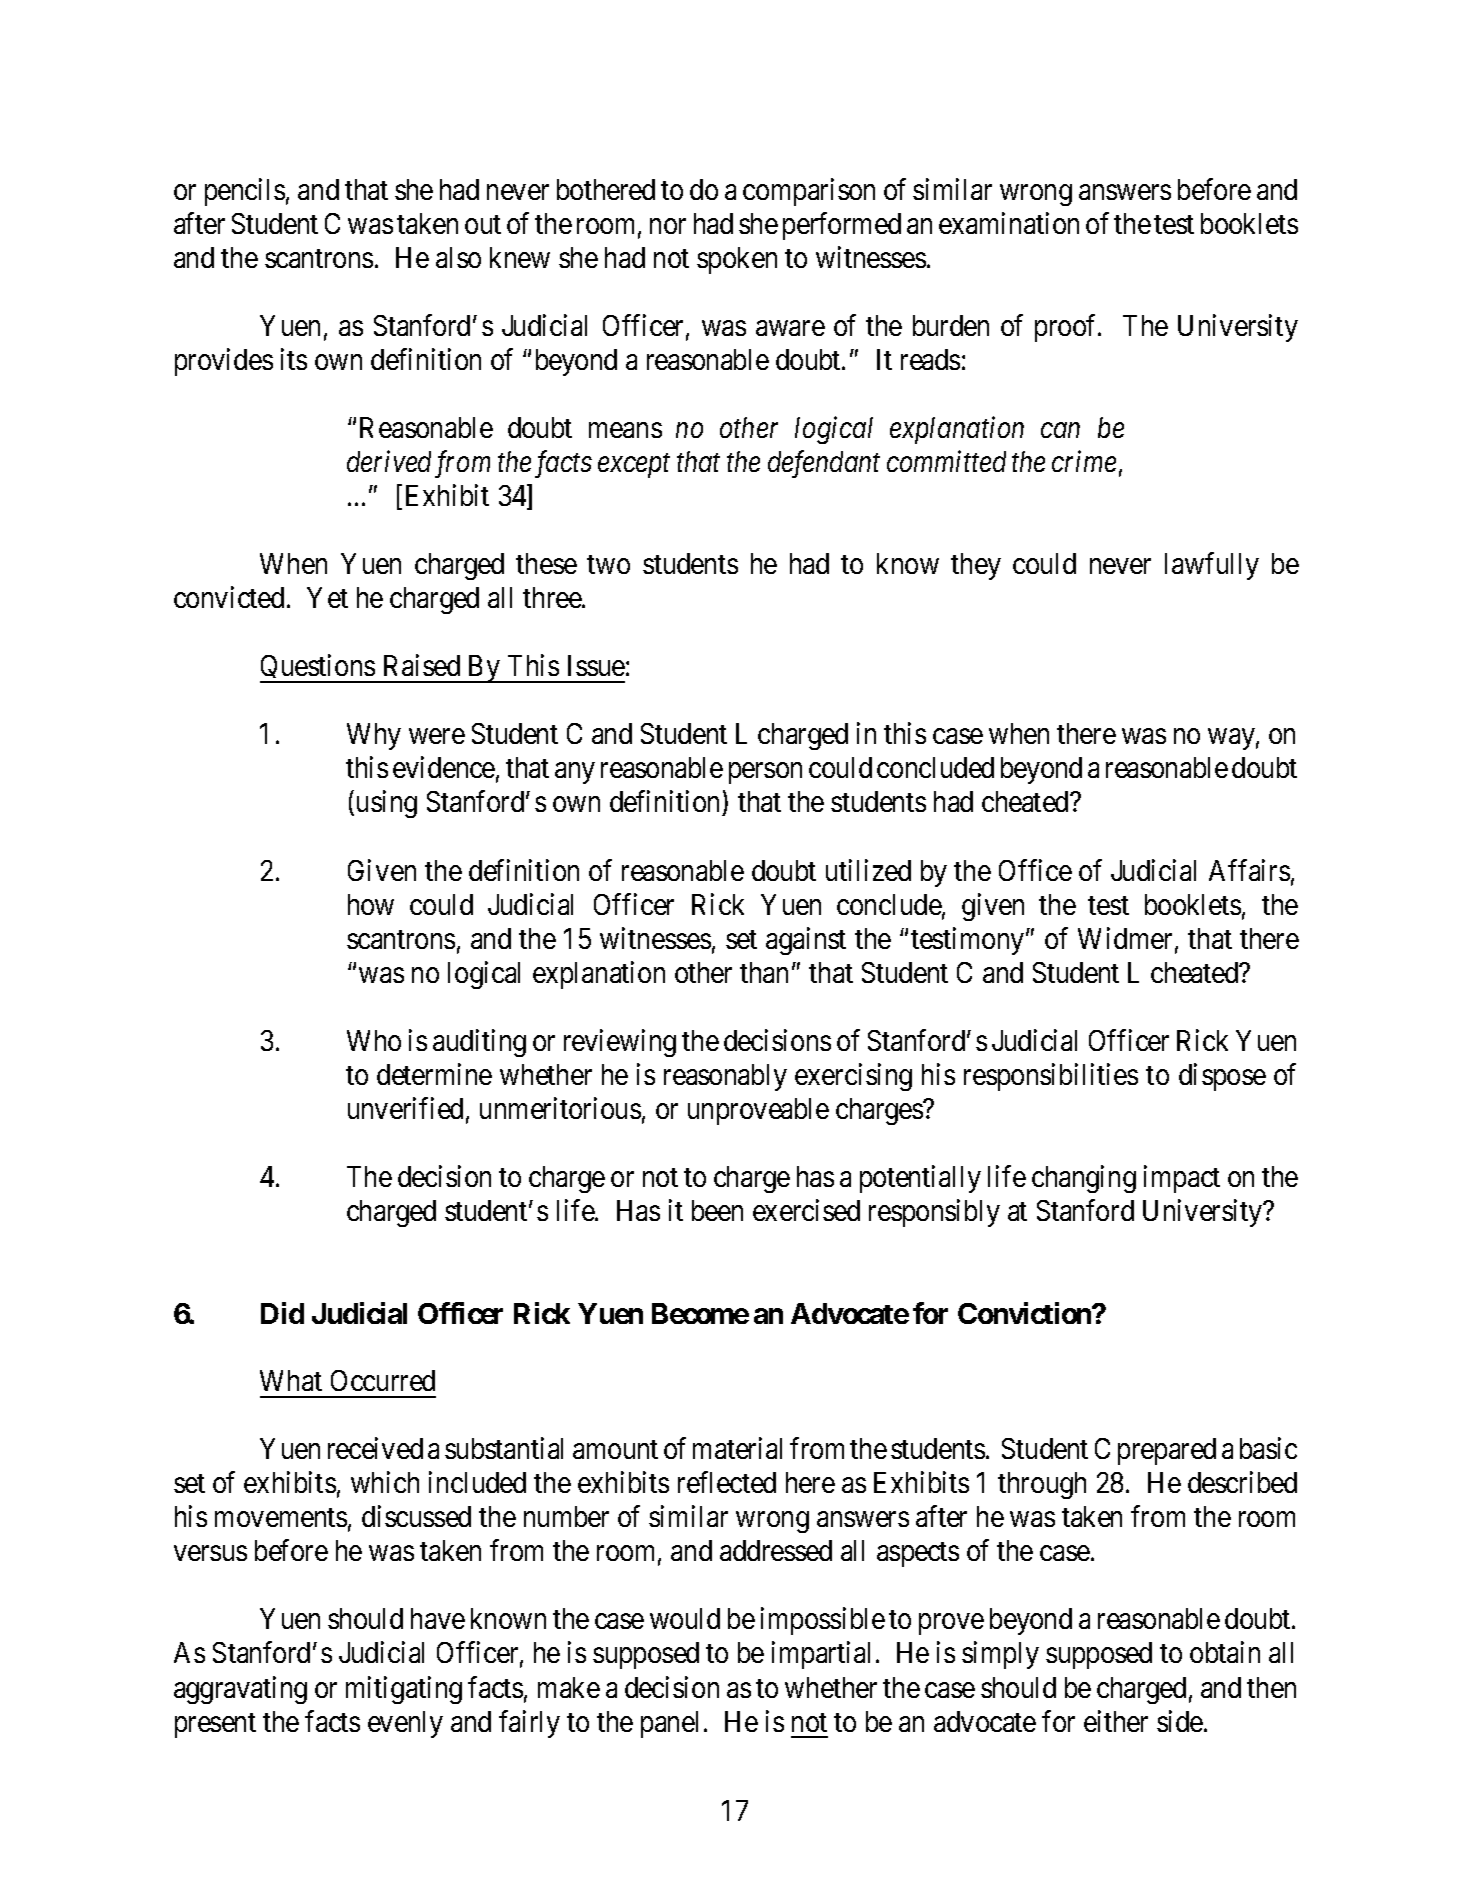 Image resolution: width=1471 pixels, height=1904 pixels. Describe the element at coordinates (764, 972) in the document. I see `than` at that location.
